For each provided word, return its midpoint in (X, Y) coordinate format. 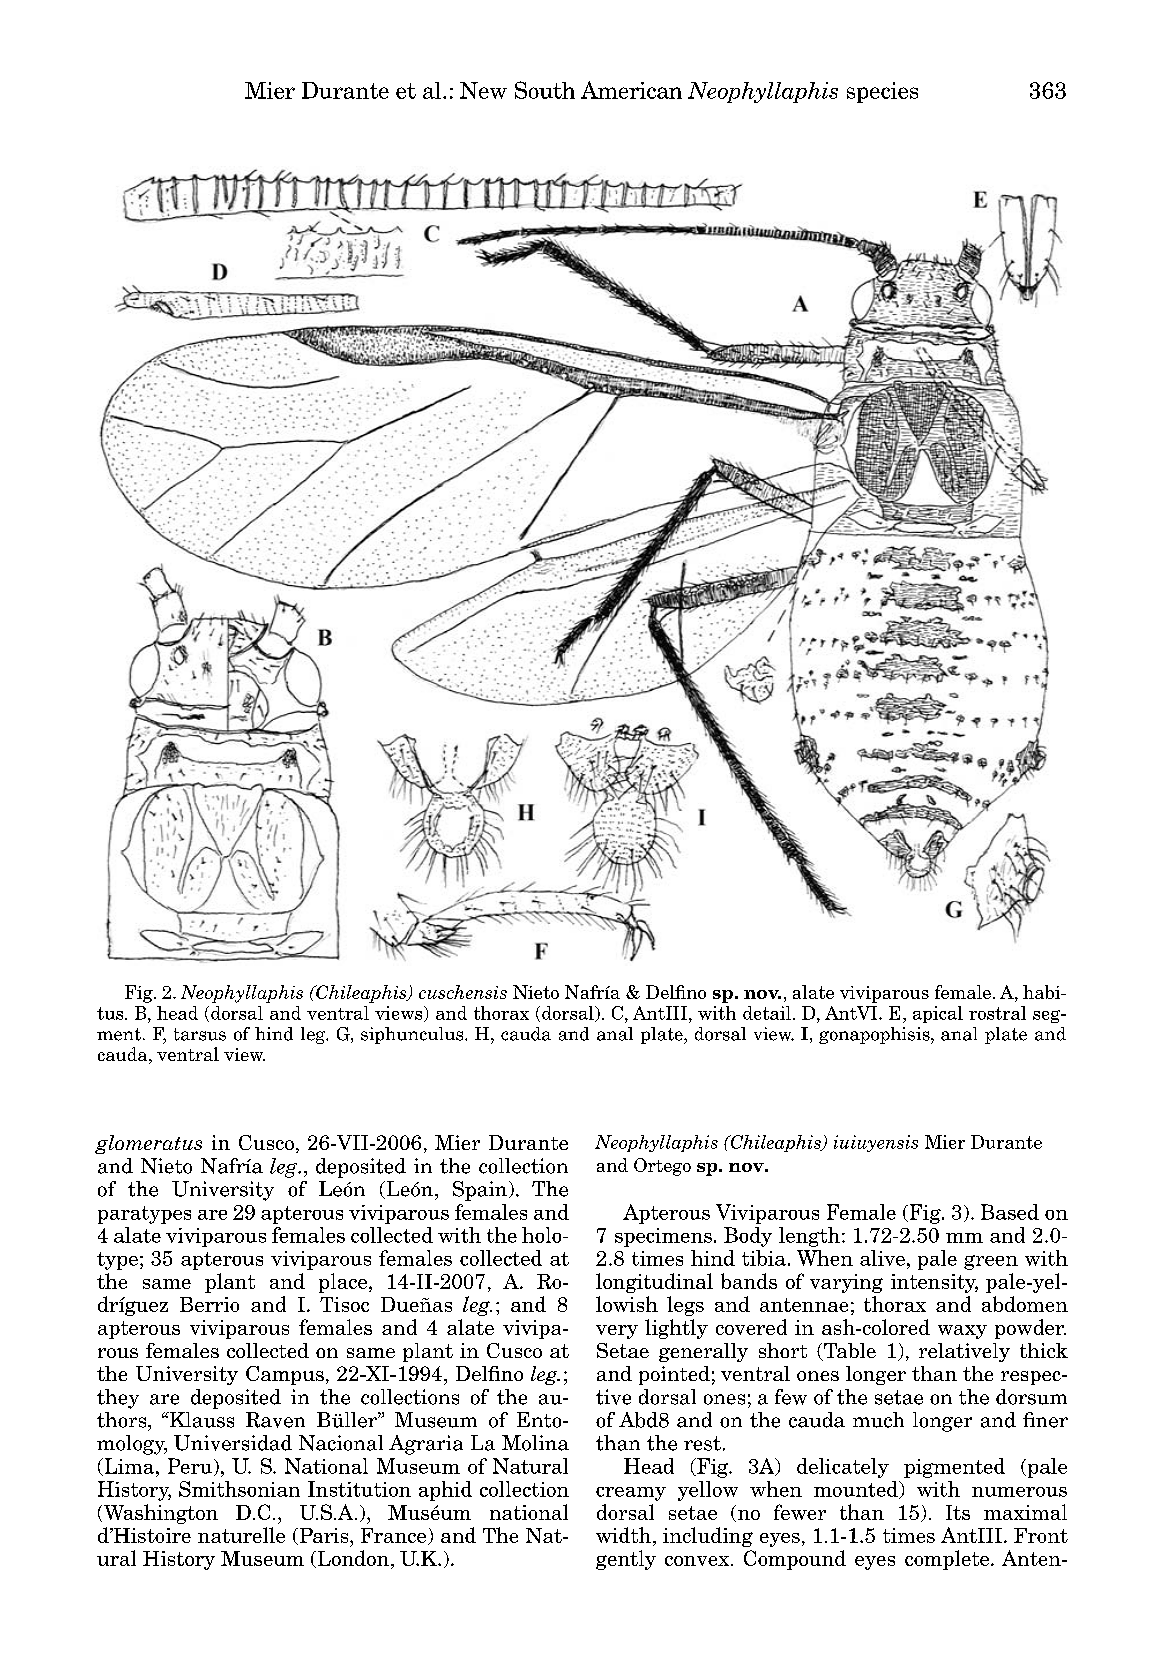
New (483, 90)
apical (938, 1014)
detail (767, 1013)
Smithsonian (239, 1489)
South (545, 90)
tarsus (200, 1034)
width (623, 1535)
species (882, 92)
